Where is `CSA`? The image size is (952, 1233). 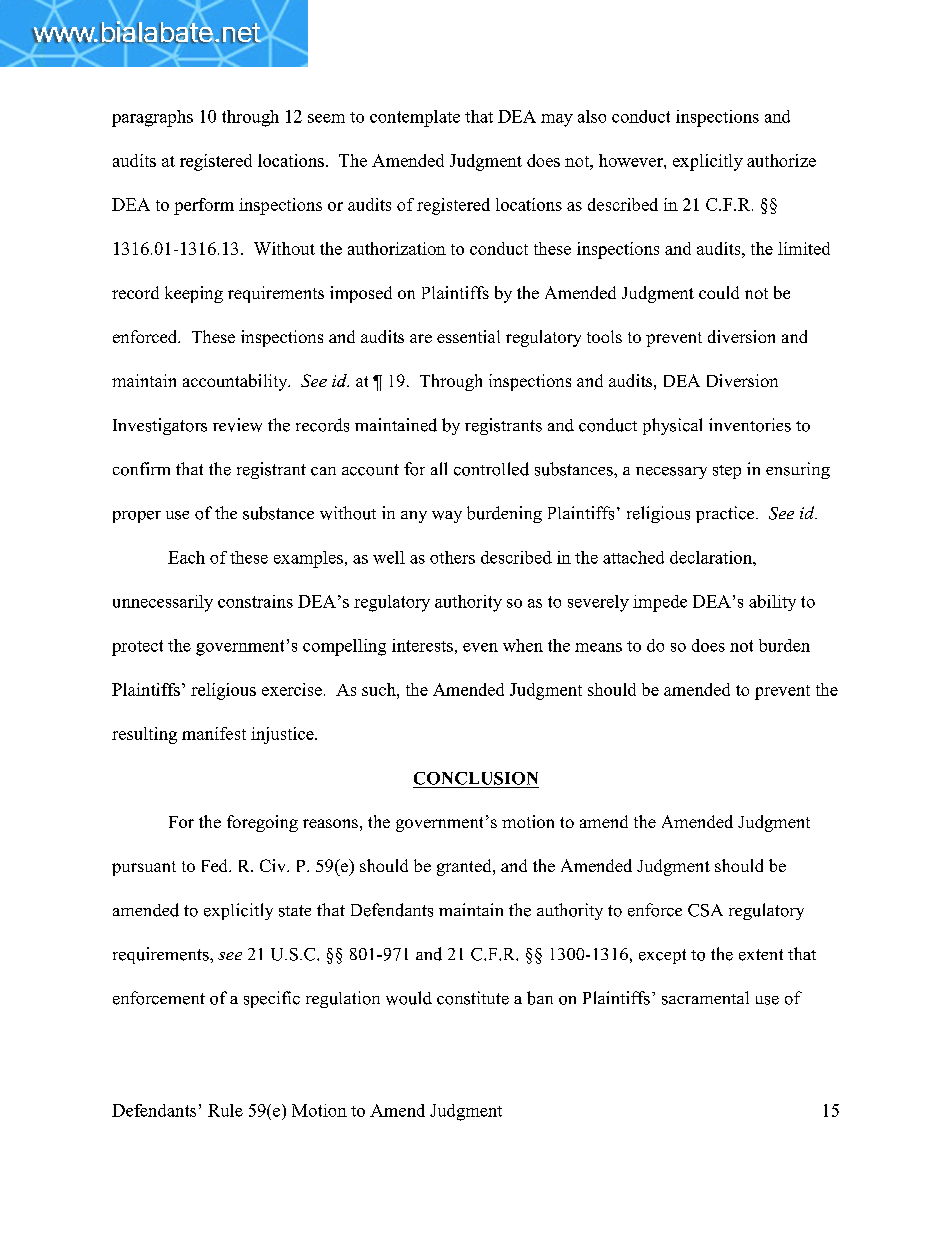
CSA is located at coordinates (705, 910).
